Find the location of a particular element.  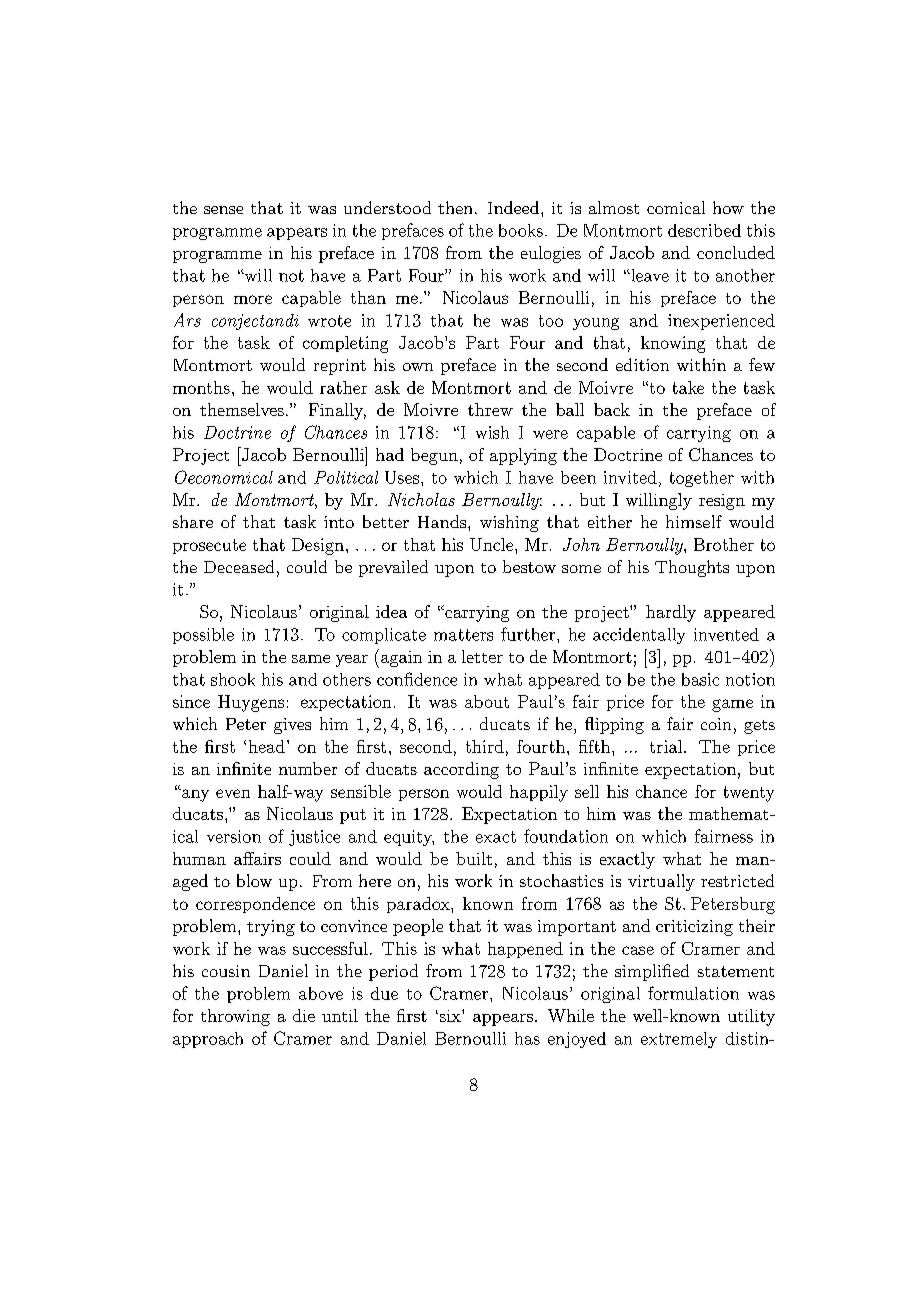

hardly is located at coordinates (671, 613).
